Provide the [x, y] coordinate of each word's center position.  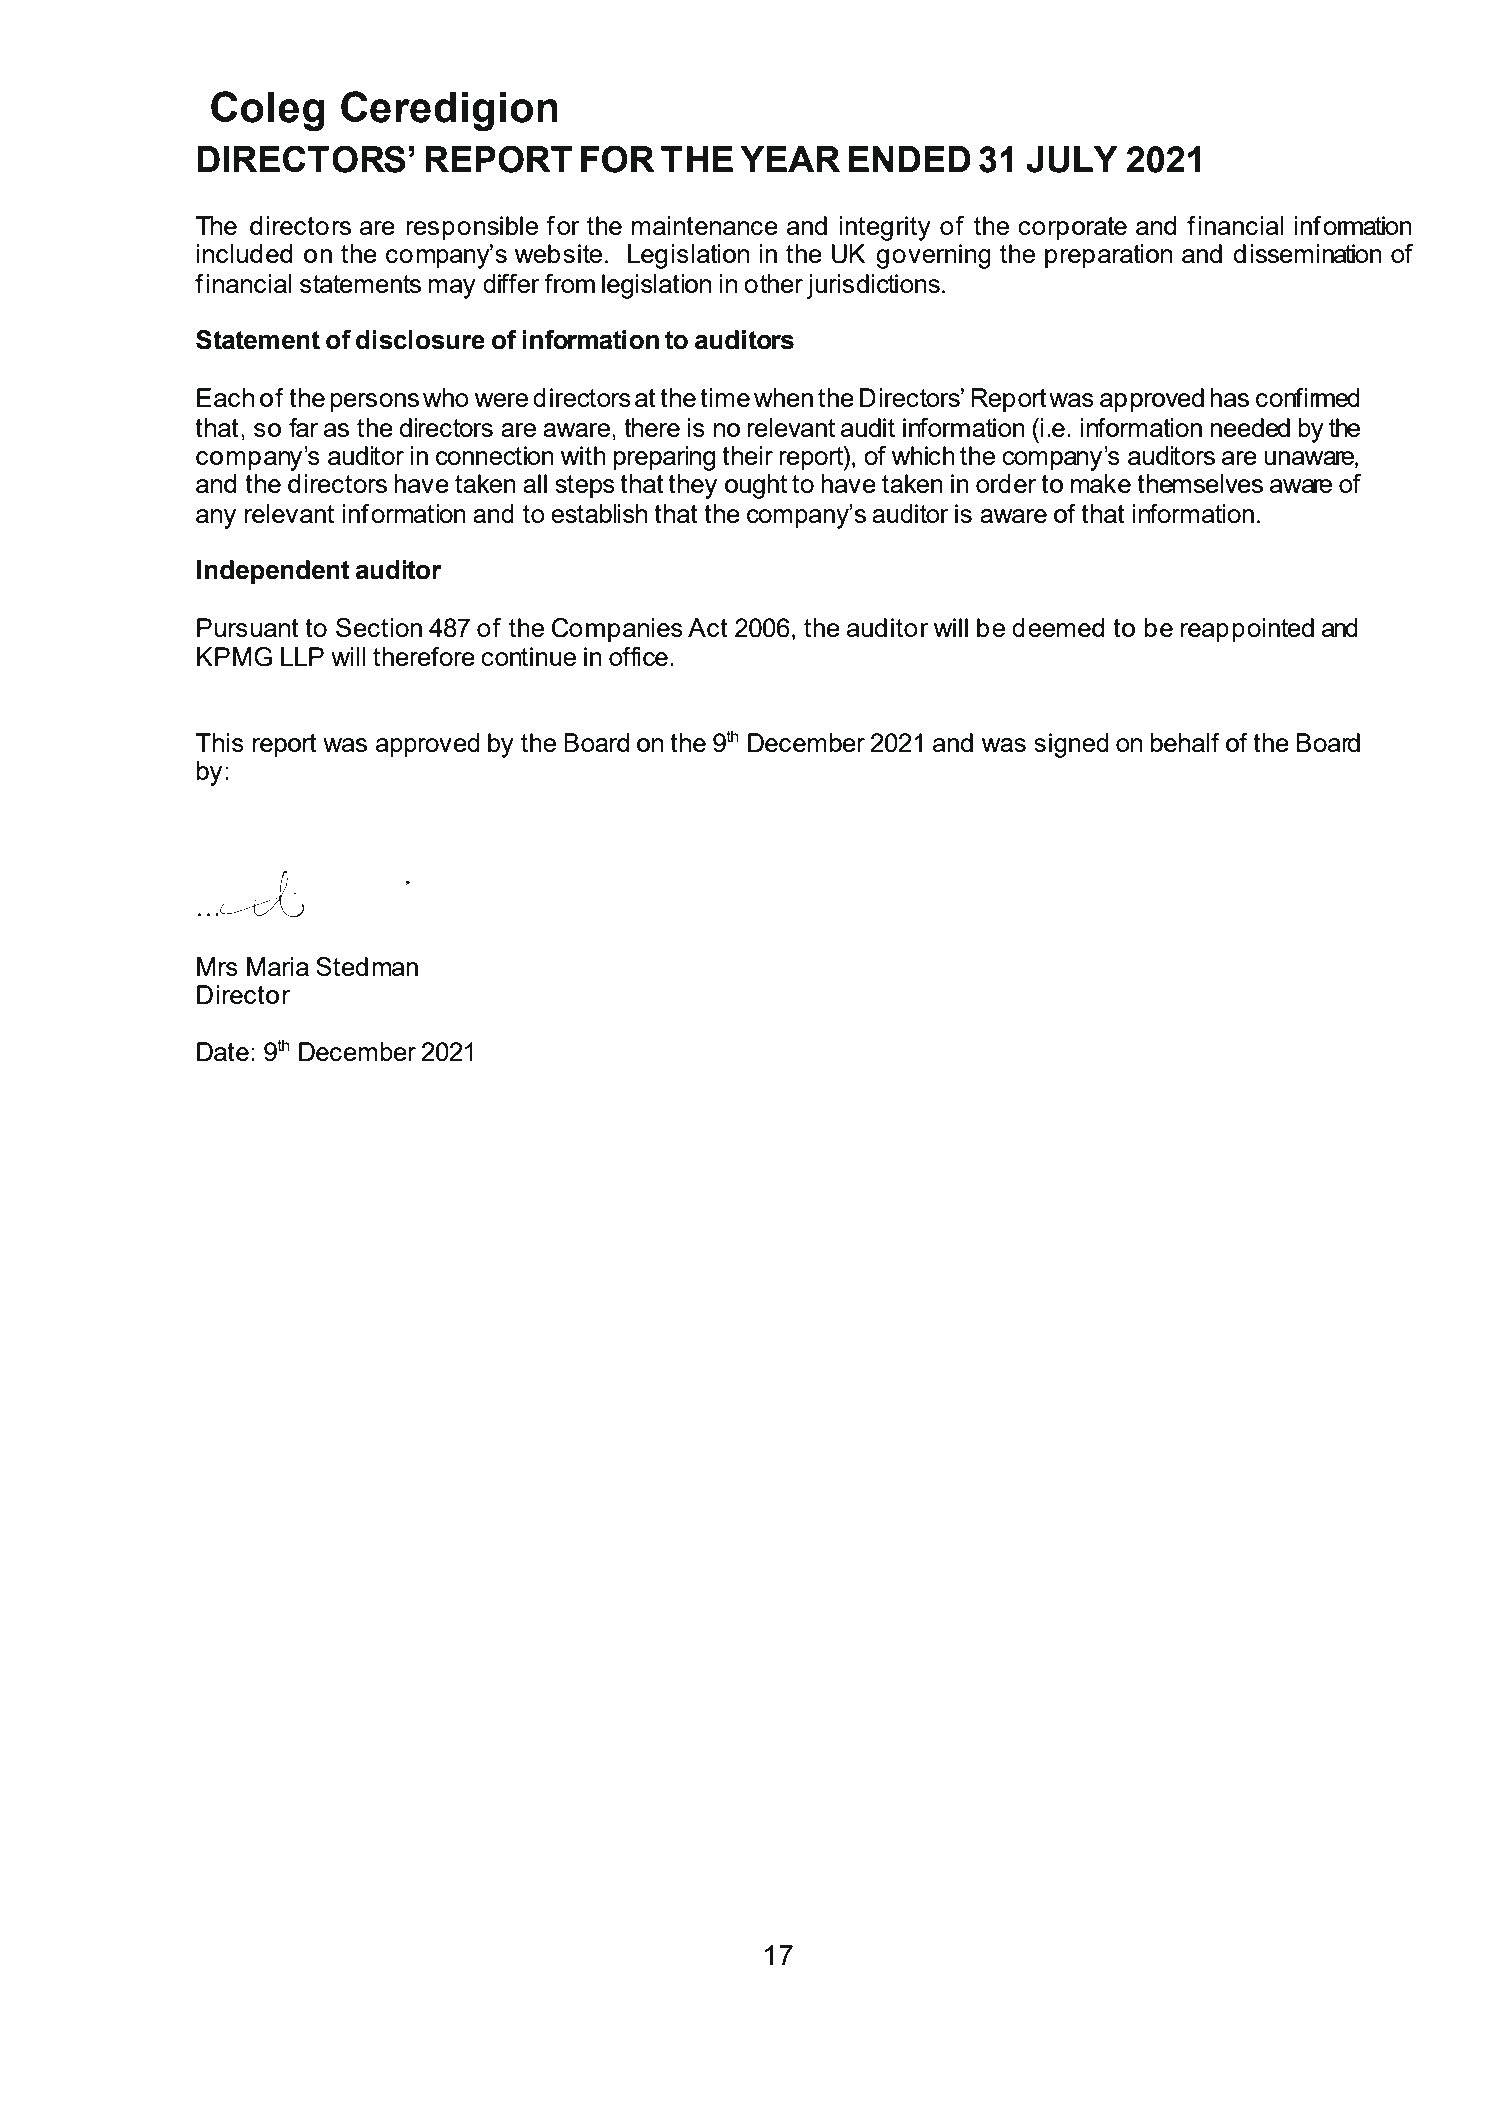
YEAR [790, 159]
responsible [472, 228]
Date [223, 1051]
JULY [1072, 159]
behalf [1185, 742]
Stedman [367, 966]
